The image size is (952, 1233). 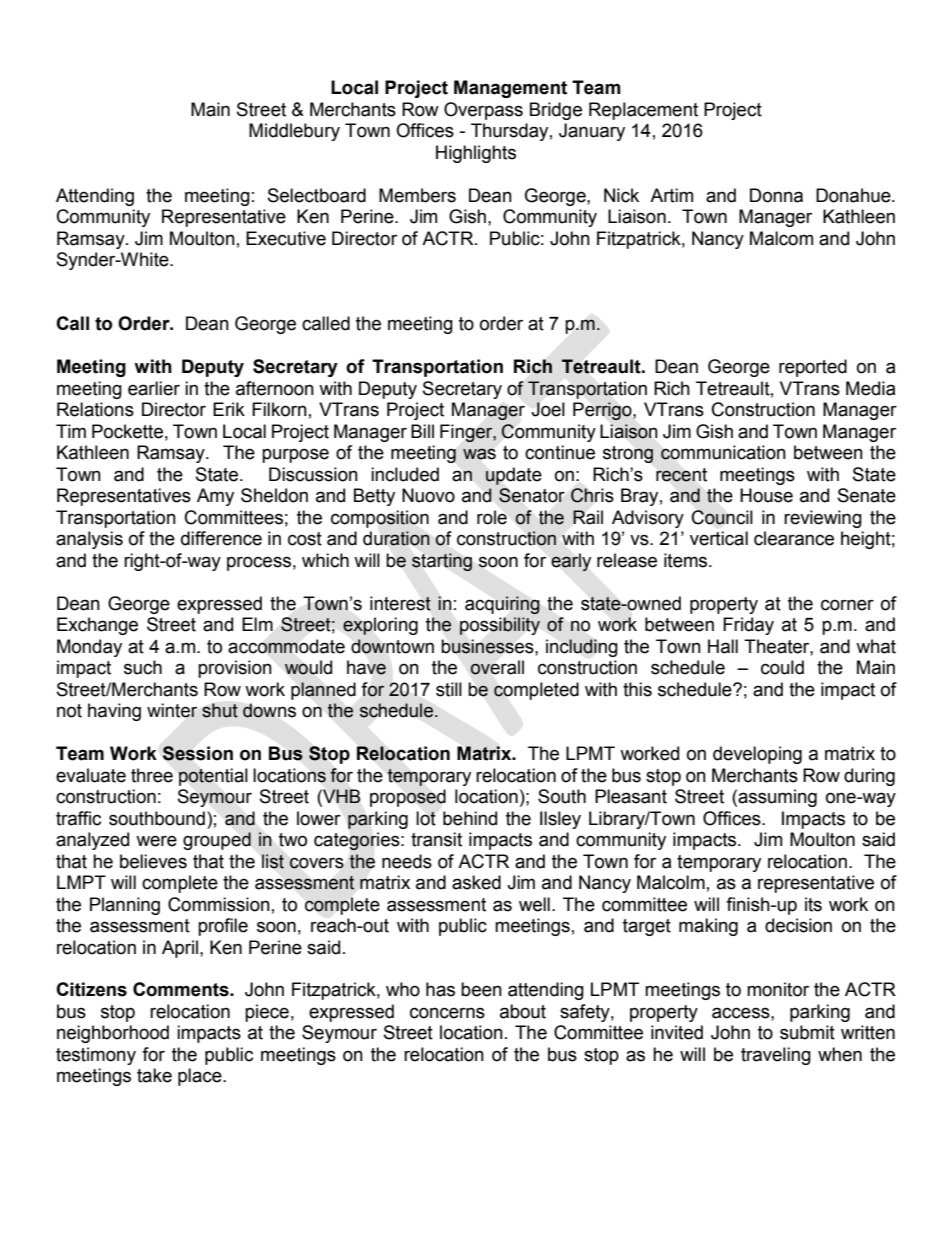 I want to click on take, so click(x=154, y=1075).
